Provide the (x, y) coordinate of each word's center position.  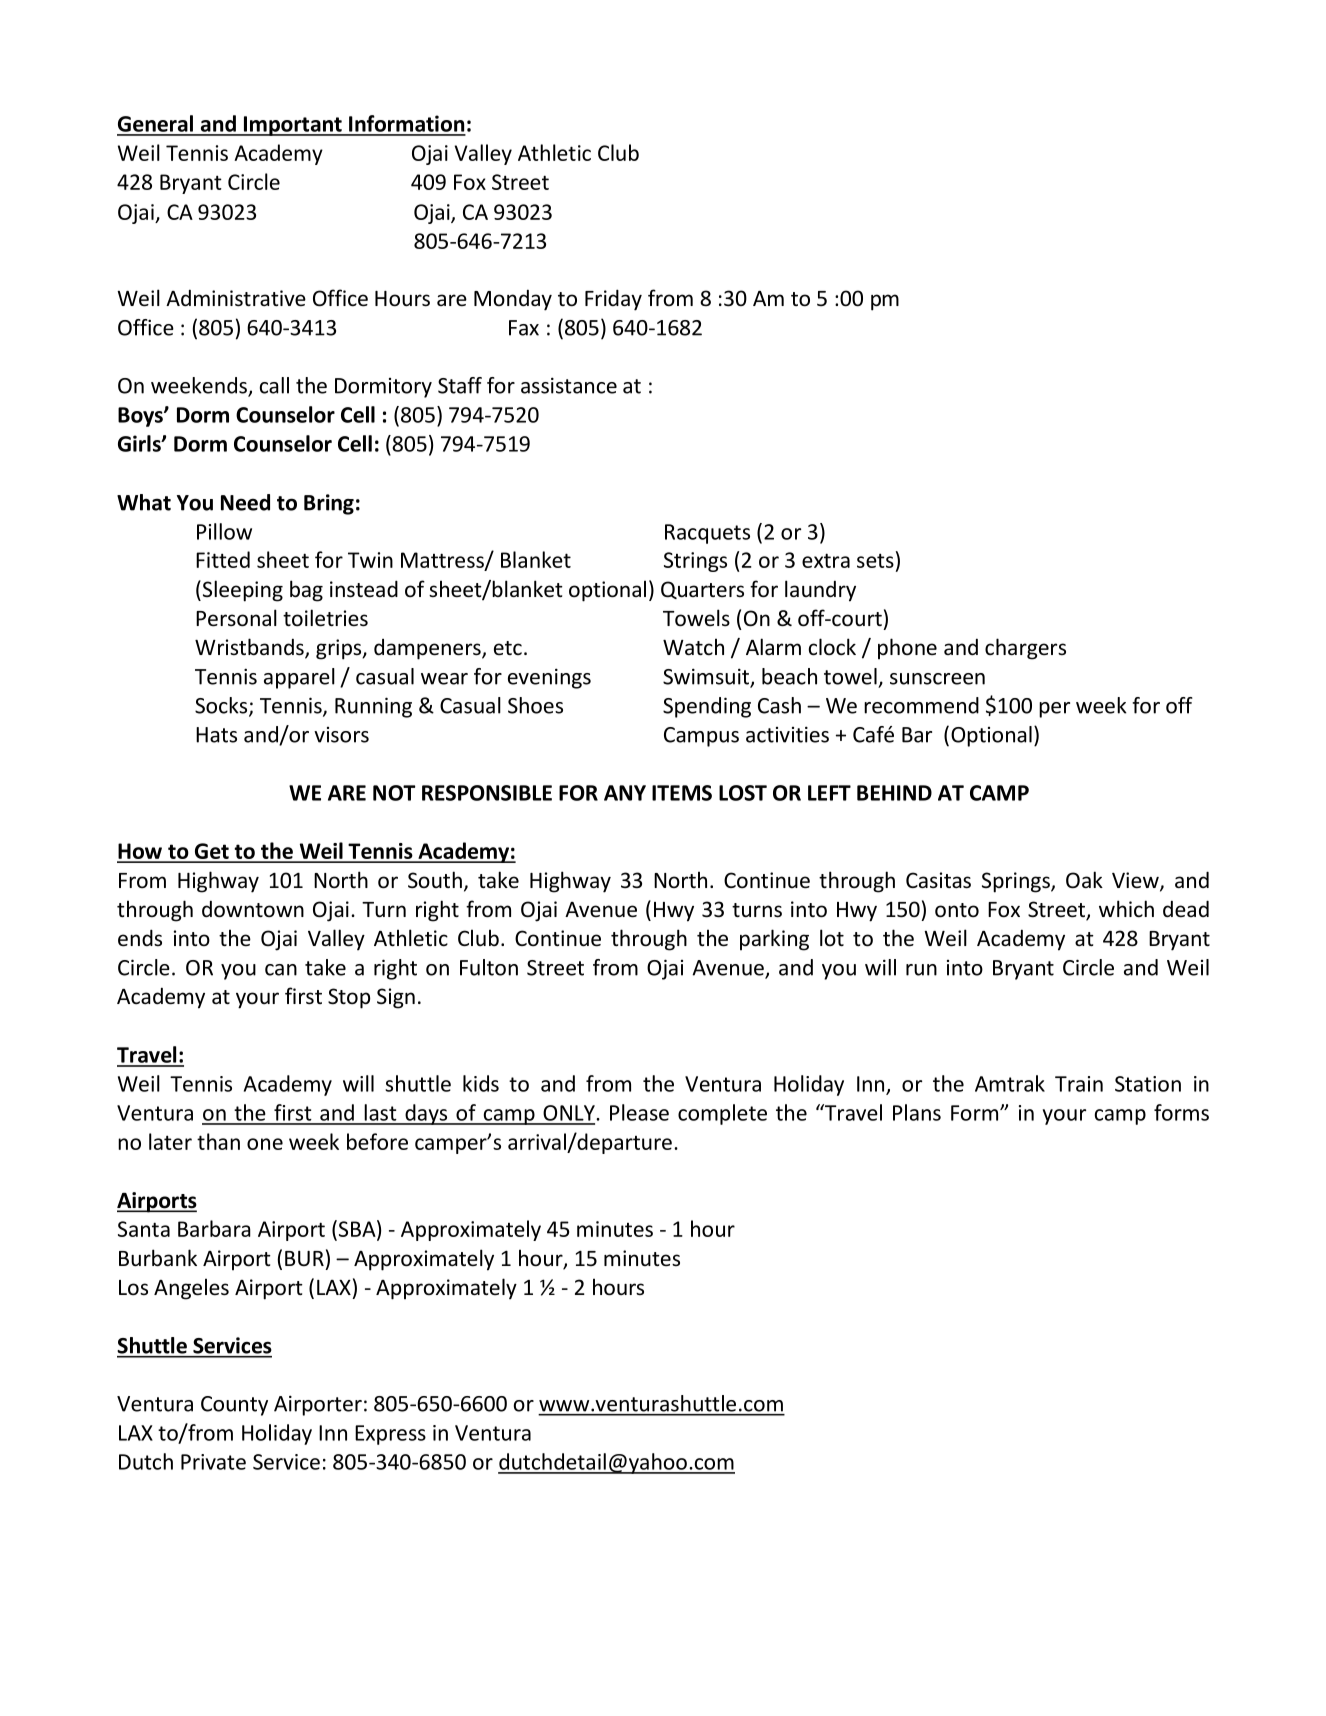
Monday (513, 300)
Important (292, 126)
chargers (1025, 649)
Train (1079, 1084)
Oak (1084, 880)
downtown (253, 909)
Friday (613, 300)
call (274, 385)
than (218, 1141)
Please (639, 1112)
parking (774, 940)
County (234, 1406)
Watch (693, 647)
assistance (569, 385)
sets (875, 560)
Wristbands (250, 648)
